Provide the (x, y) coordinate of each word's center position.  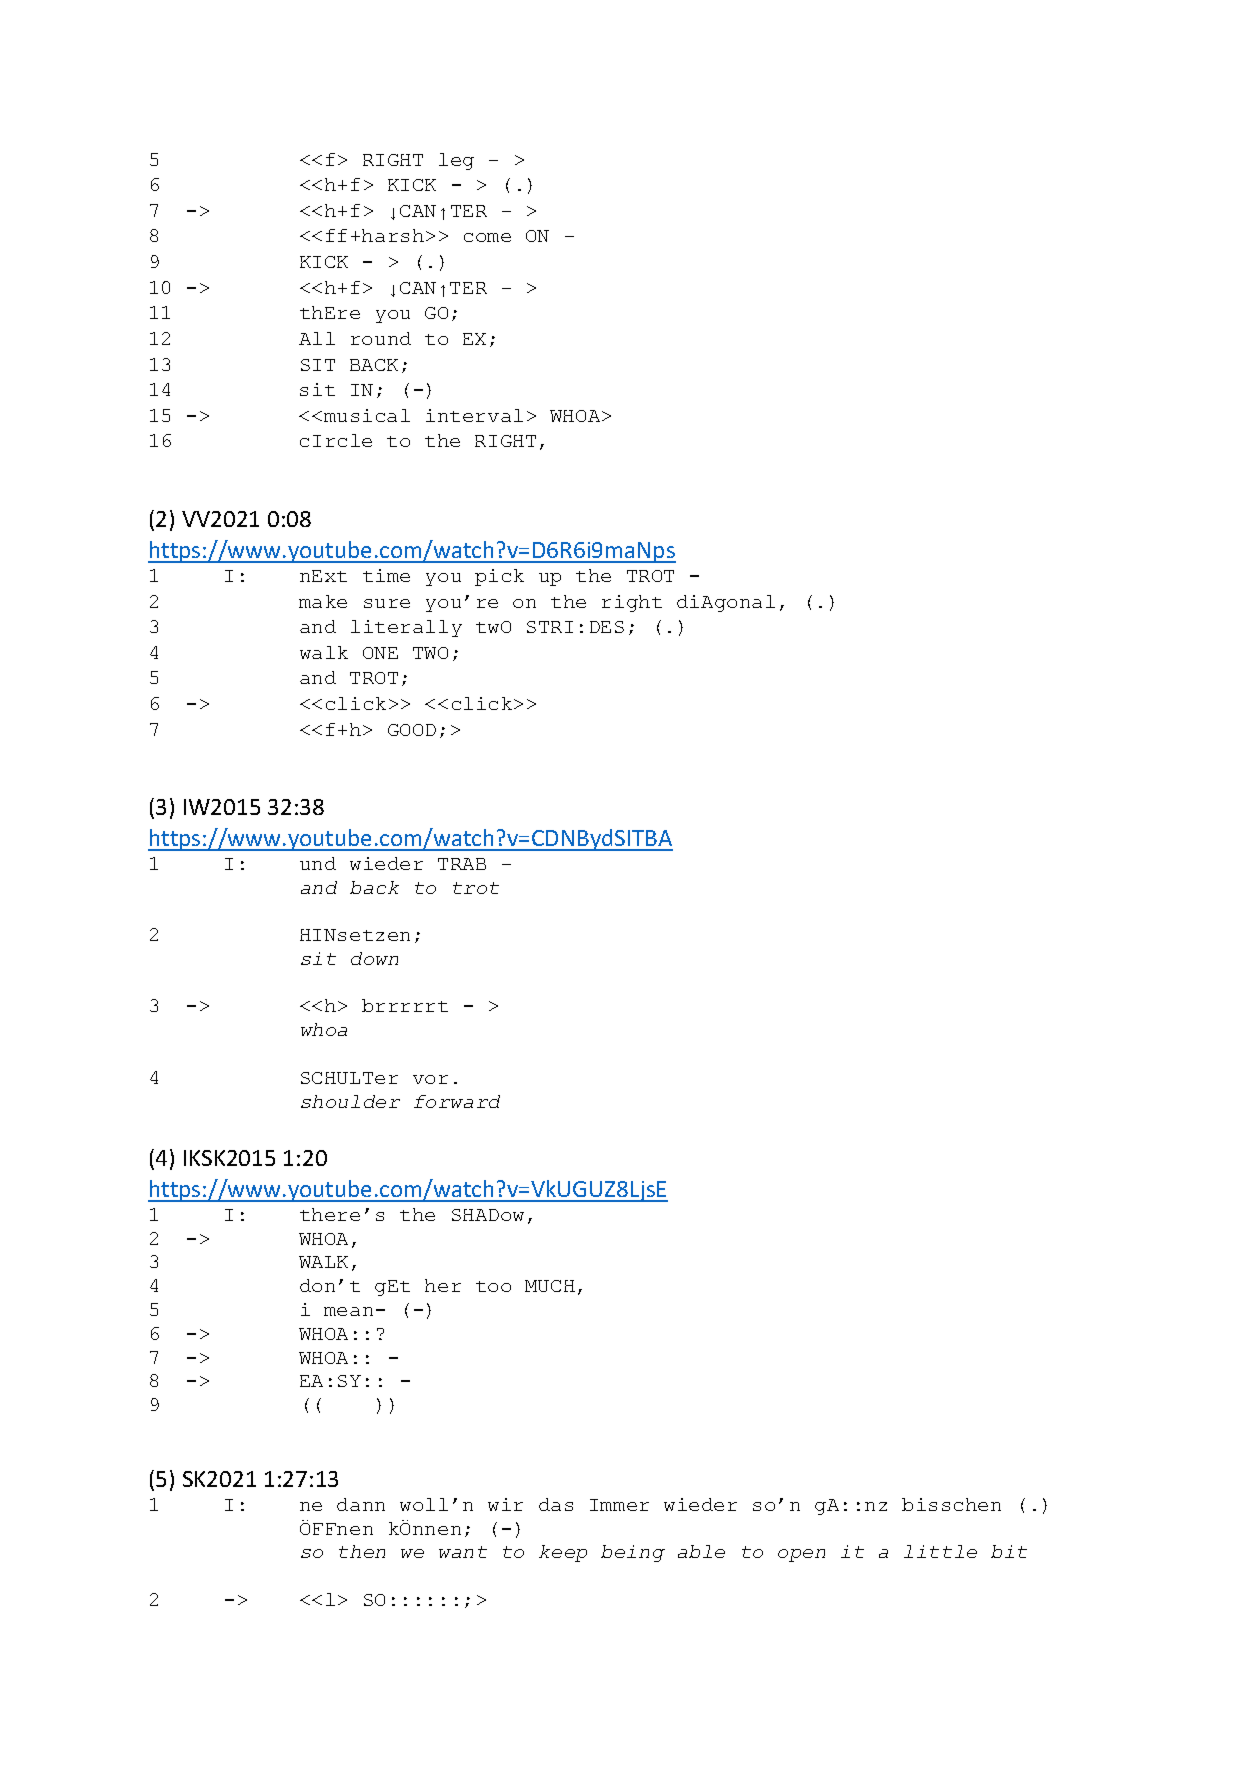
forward (457, 1101)
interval (474, 415)
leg (456, 161)
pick (499, 577)
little (940, 1551)
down (374, 958)
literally (406, 628)
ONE (380, 653)
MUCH (550, 1286)
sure (387, 603)
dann (361, 1504)
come (487, 237)
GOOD (412, 730)
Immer (619, 1505)
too (493, 1286)
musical (367, 415)
